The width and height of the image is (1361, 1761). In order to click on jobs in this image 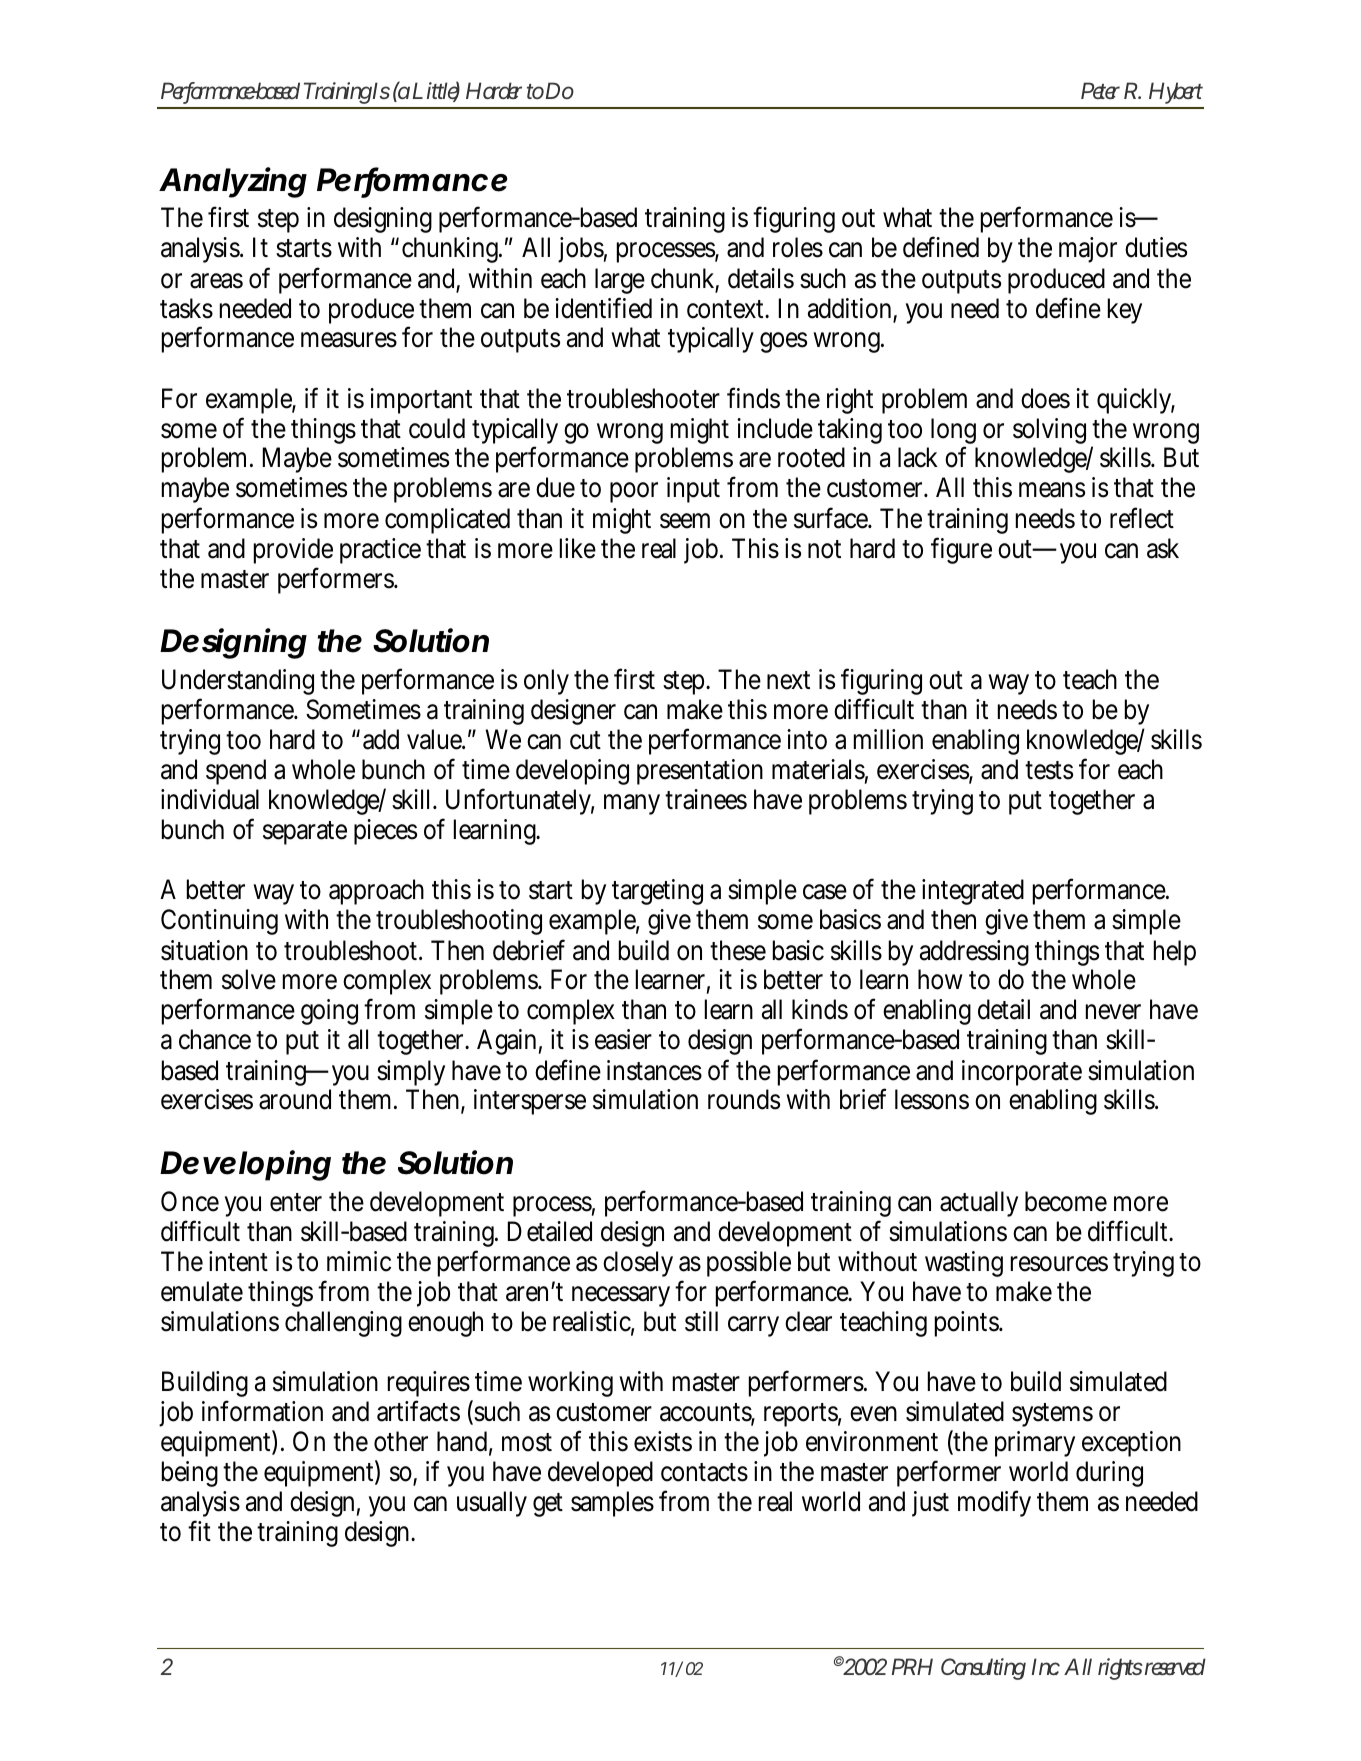, I will do `click(582, 250)`.
